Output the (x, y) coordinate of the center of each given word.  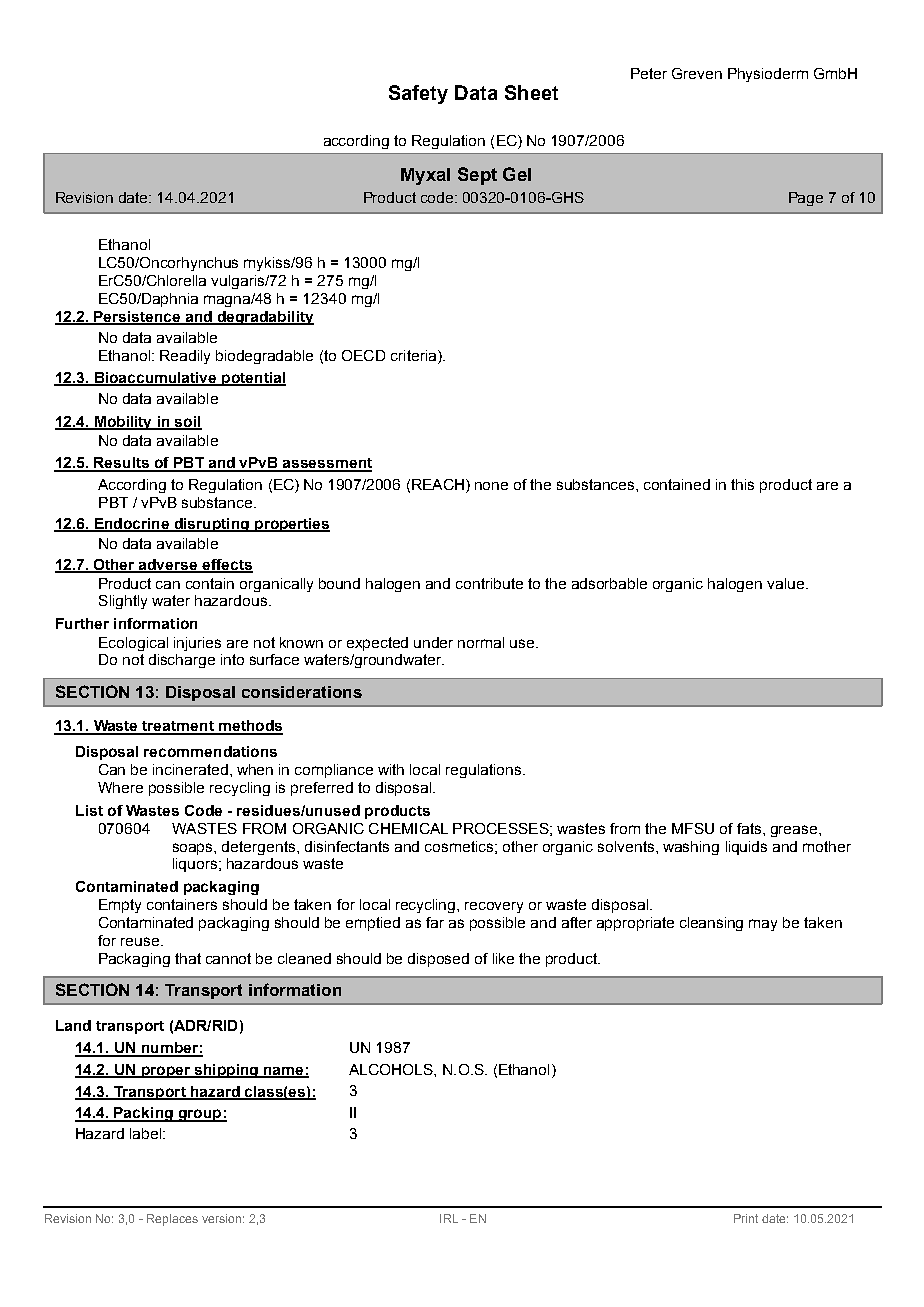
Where (120, 787)
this (742, 484)
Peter (649, 73)
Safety (418, 94)
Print (746, 1218)
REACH (438, 484)
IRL (449, 1218)
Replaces (172, 1220)
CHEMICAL (408, 828)
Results (121, 464)
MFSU (693, 828)
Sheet (531, 92)
